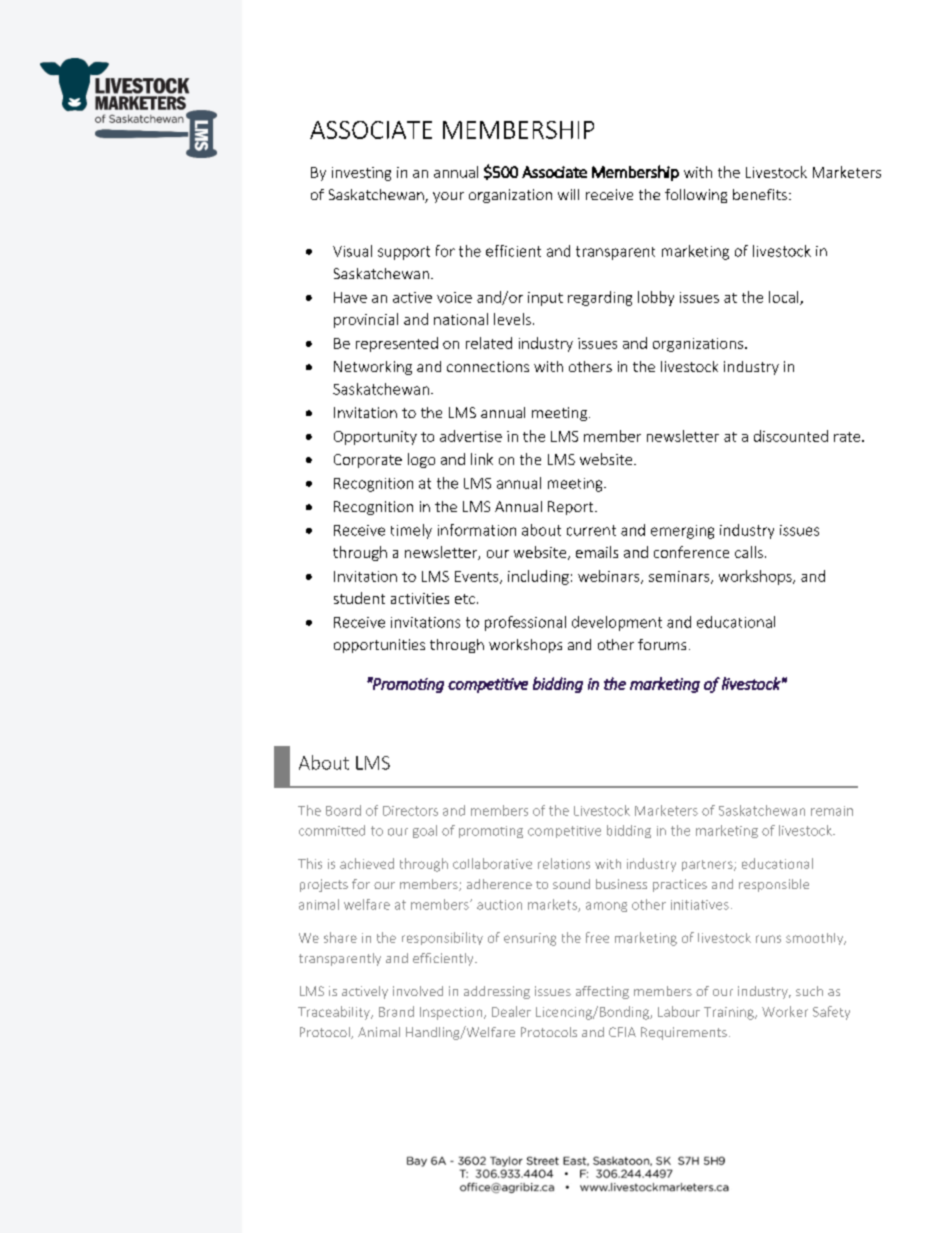 The width and height of the document is (952, 1233). I want to click on investing, so click(361, 174).
